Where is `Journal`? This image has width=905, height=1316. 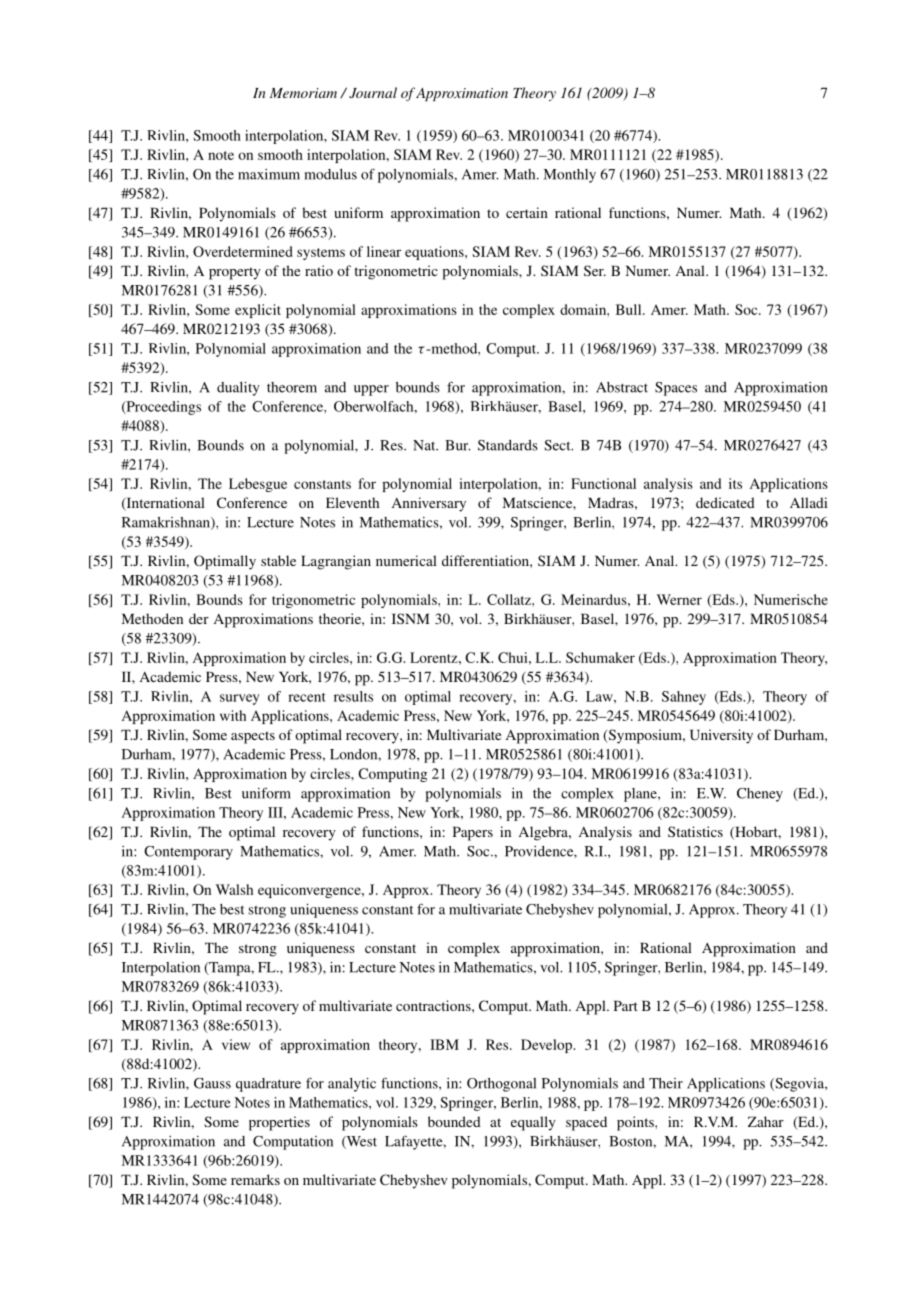 Journal is located at coordinates (373, 93).
